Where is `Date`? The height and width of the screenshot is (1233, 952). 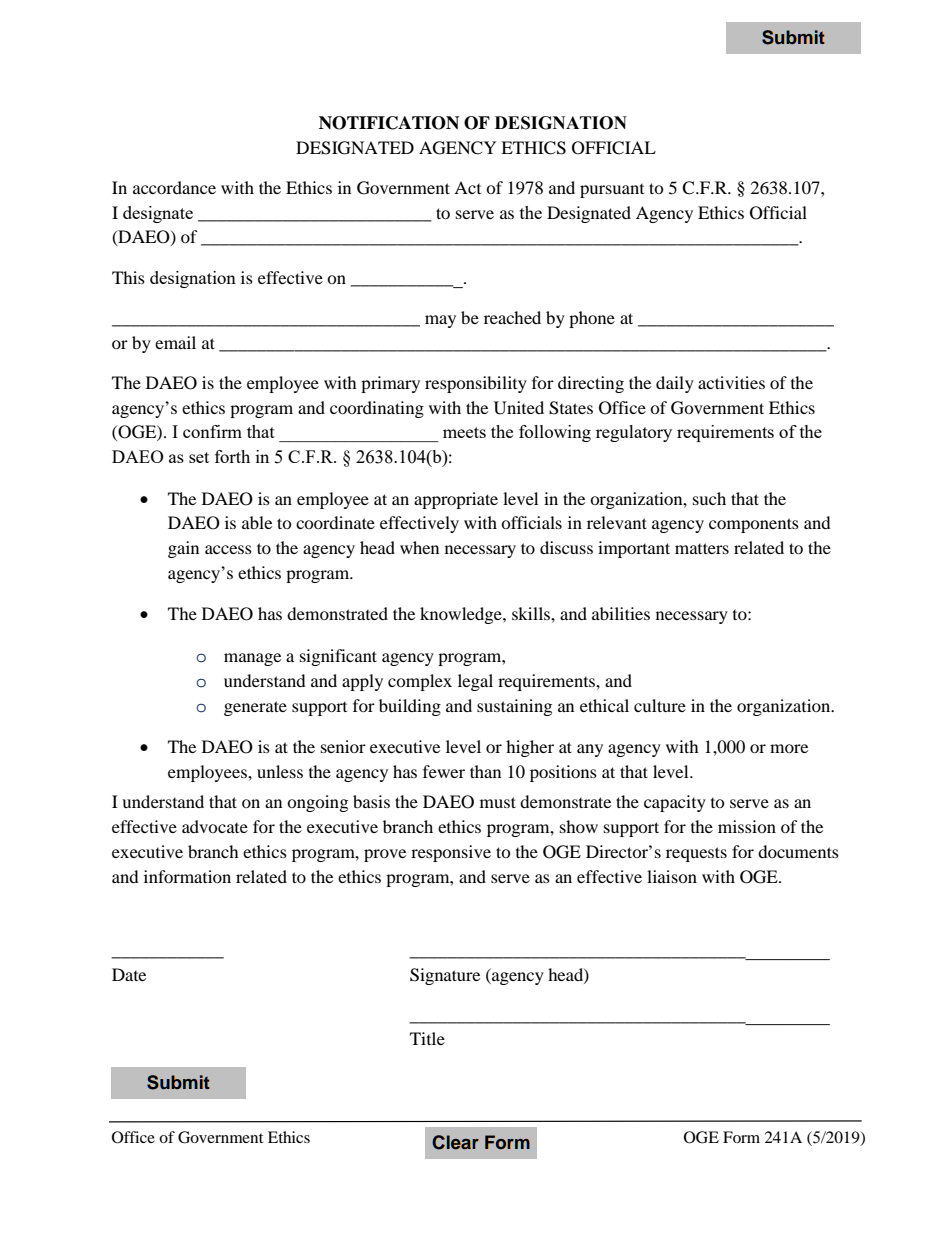 Date is located at coordinates (129, 974).
